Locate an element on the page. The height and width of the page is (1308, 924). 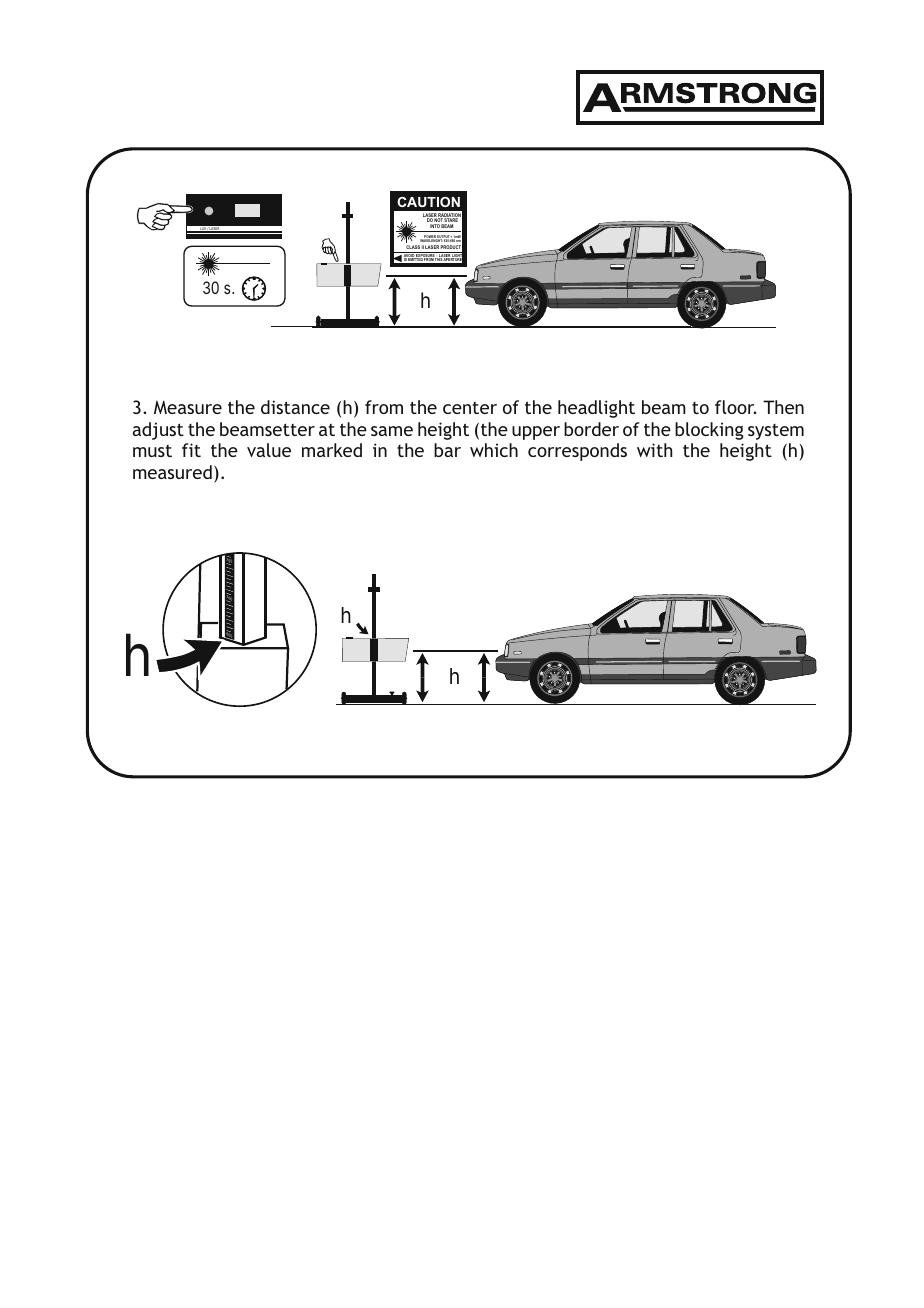
bar is located at coordinates (447, 450).
